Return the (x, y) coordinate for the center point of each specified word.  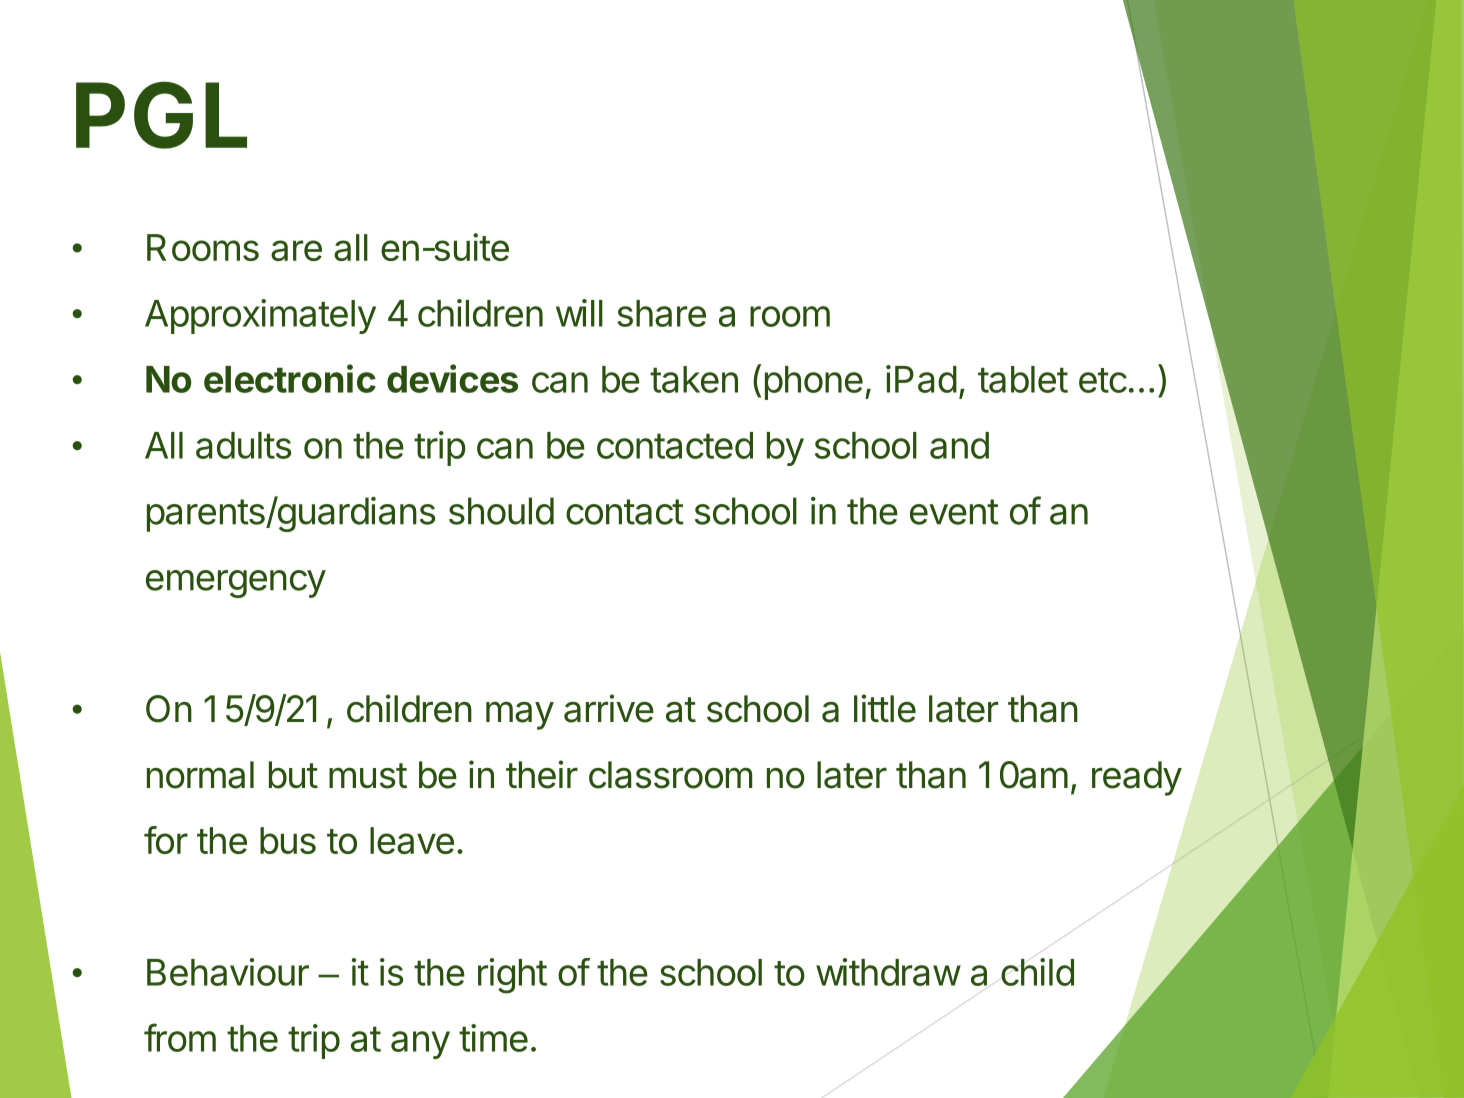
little (885, 708)
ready (1137, 778)
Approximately (260, 316)
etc (1103, 380)
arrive (609, 708)
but (293, 775)
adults (243, 445)
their (542, 774)
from (180, 1037)
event (954, 512)
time (493, 1038)
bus (288, 840)
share (662, 313)
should (501, 511)
